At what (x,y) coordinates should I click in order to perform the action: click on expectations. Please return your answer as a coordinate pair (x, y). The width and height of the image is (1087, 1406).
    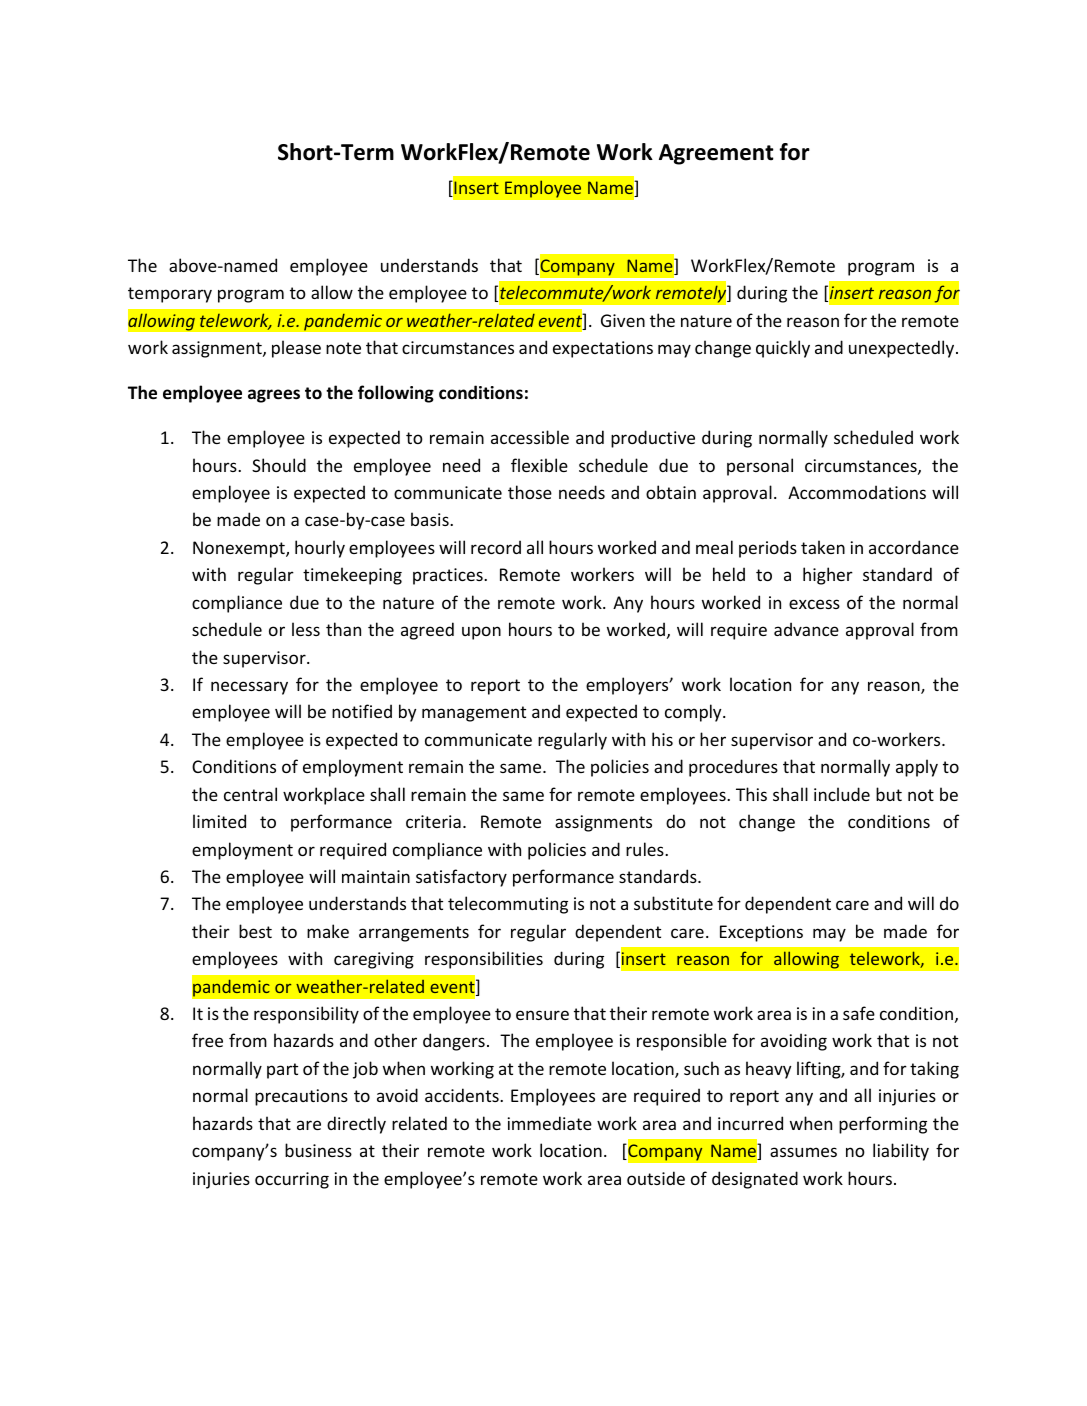
    Looking at the image, I should click on (603, 349).
